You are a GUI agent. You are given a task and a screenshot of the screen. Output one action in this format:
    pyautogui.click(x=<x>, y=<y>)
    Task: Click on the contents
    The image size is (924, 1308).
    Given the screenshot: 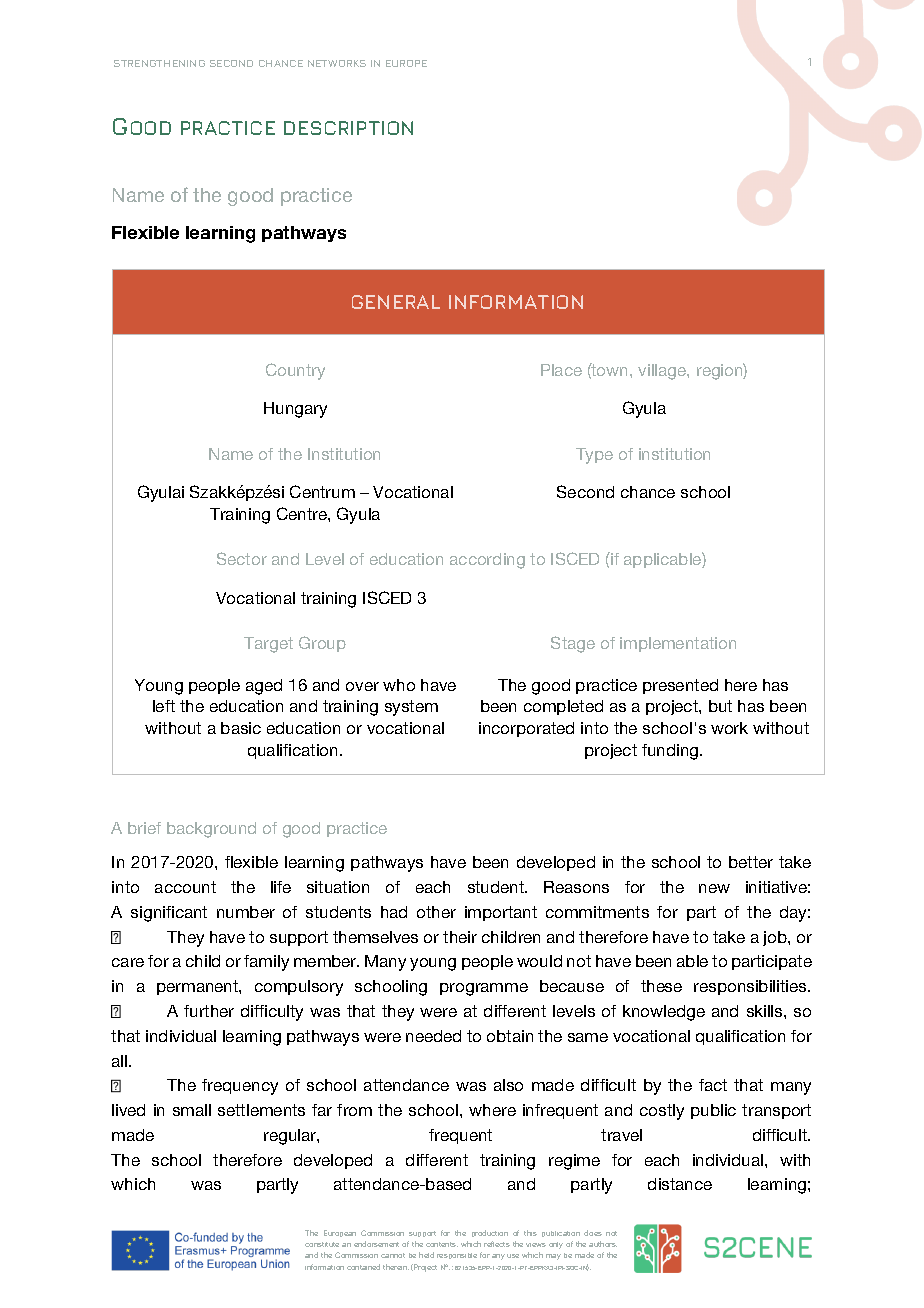 What is the action you would take?
    pyautogui.click(x=442, y=1244)
